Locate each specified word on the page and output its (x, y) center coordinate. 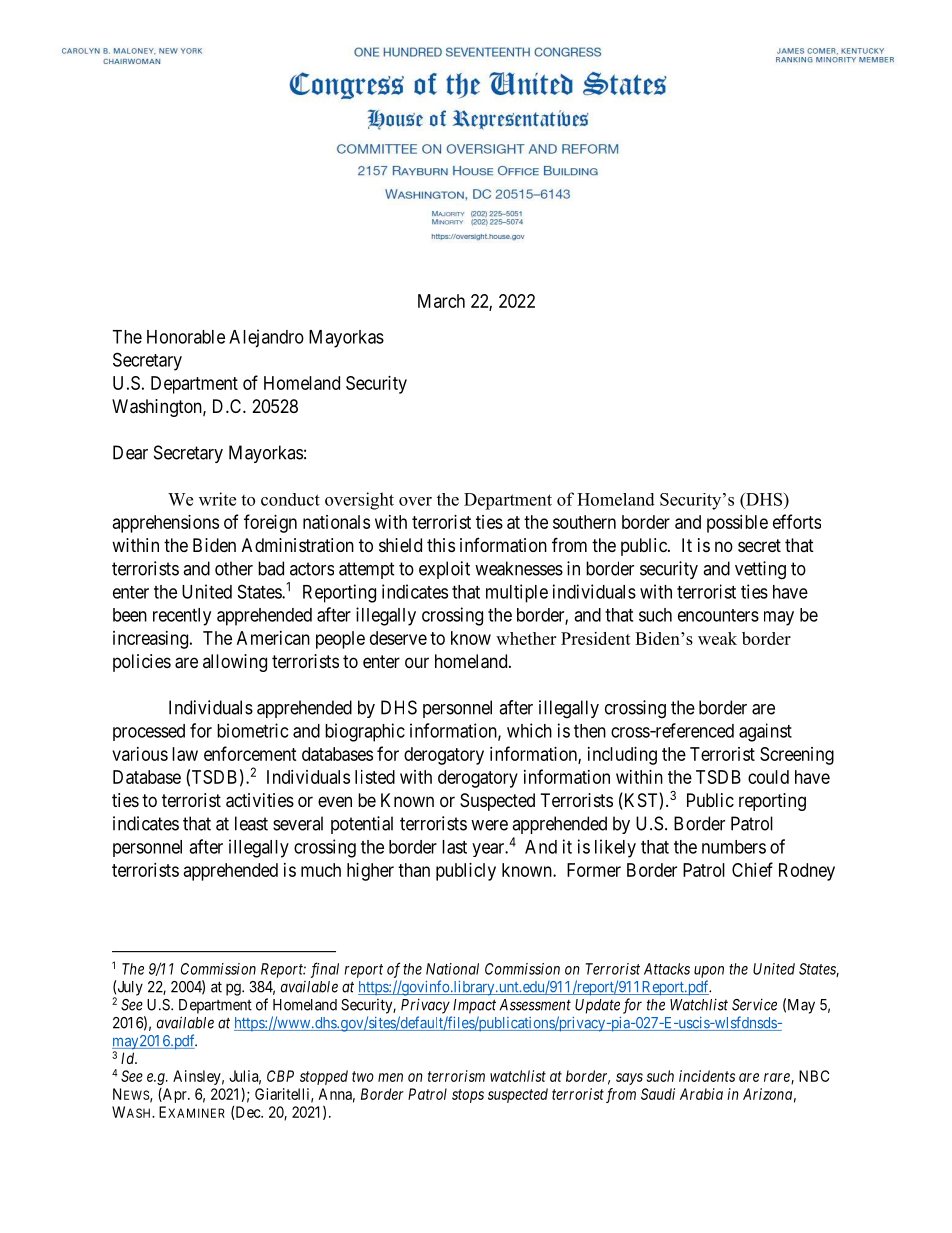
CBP (280, 1076)
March (441, 301)
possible (737, 524)
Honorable (186, 337)
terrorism (456, 1076)
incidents (707, 1076)
